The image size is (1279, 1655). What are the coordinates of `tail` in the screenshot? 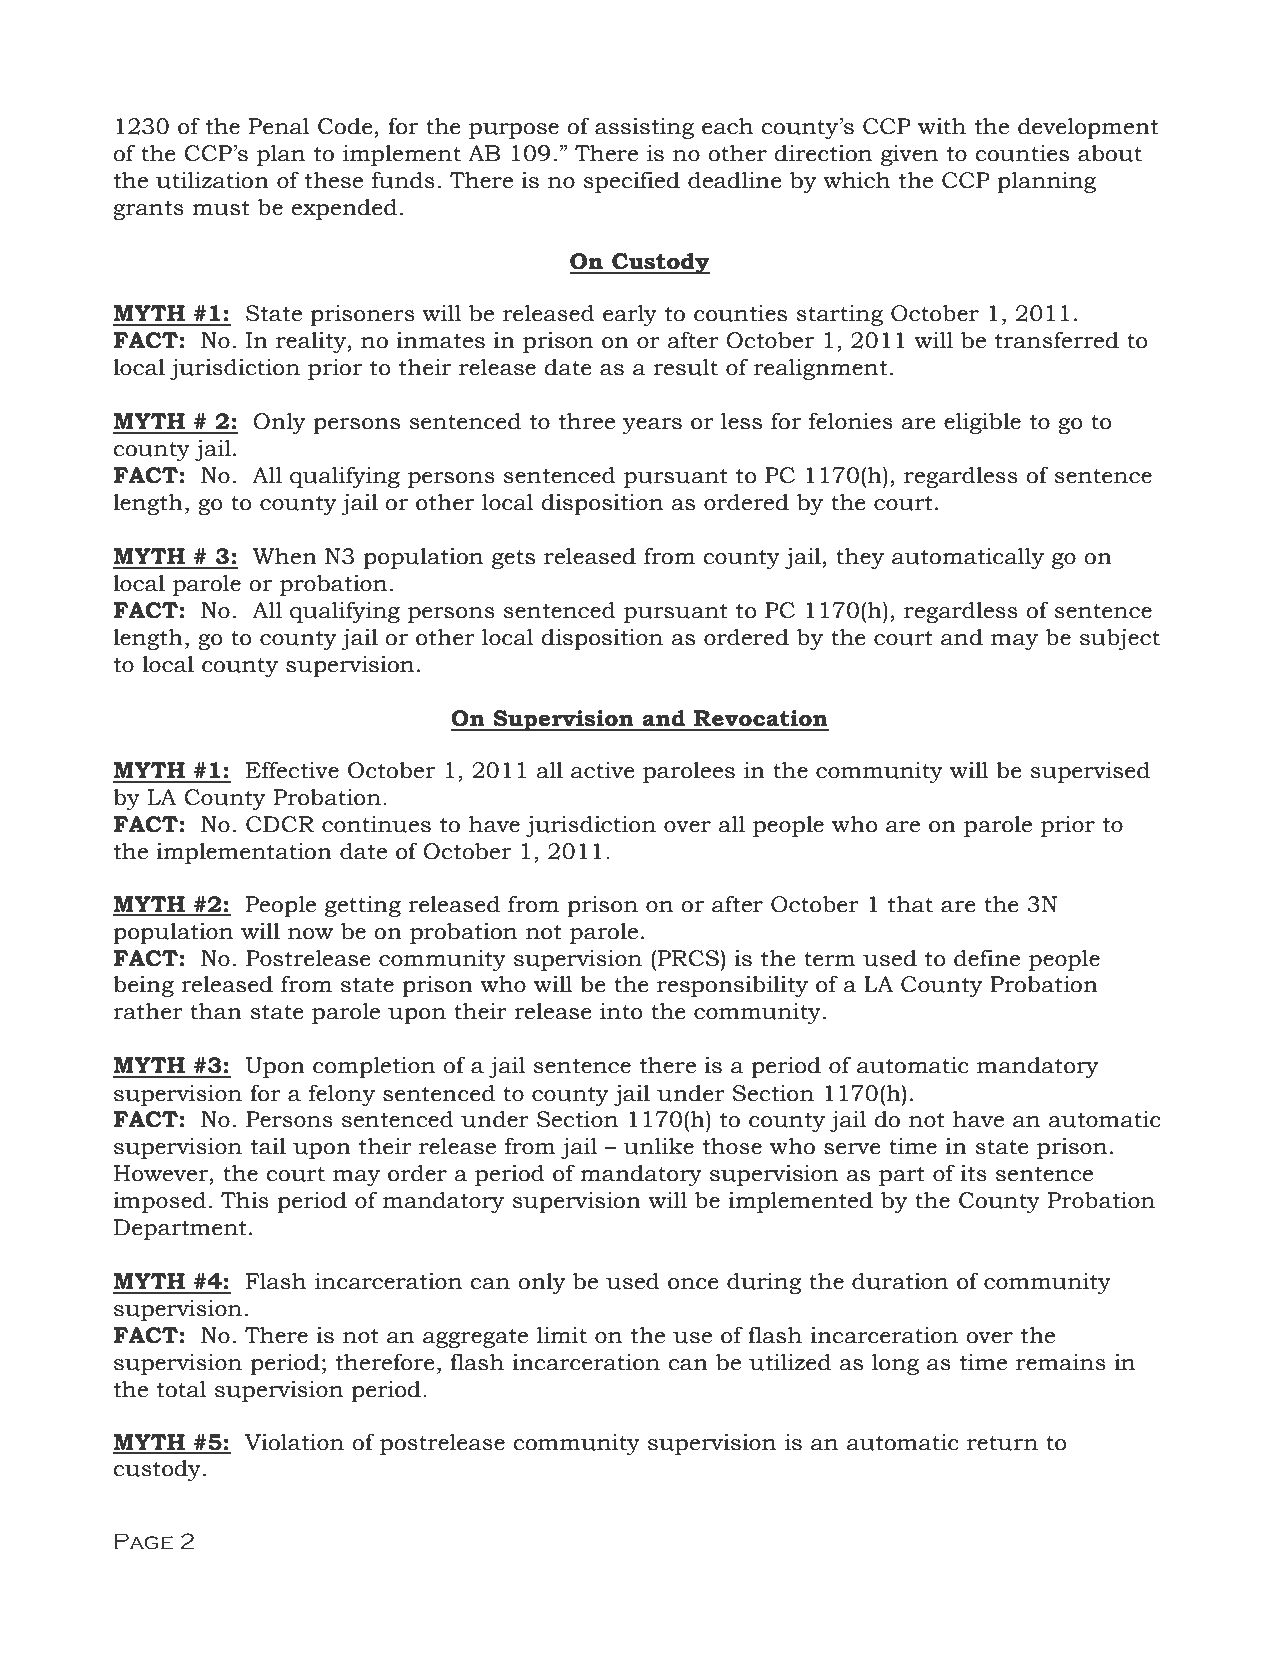 It's located at (268, 1146).
